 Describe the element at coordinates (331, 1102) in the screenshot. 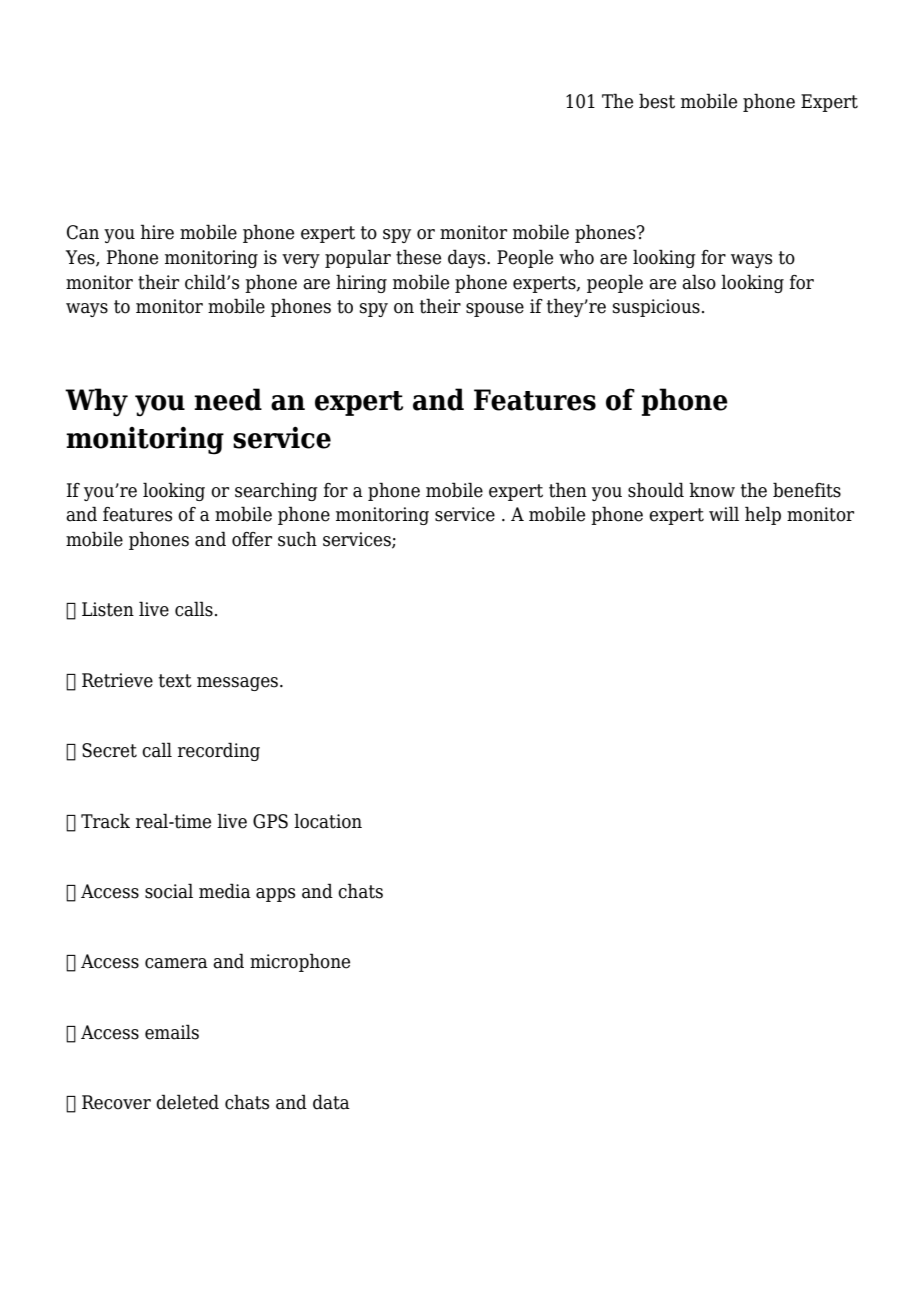

I see `data` at that location.
